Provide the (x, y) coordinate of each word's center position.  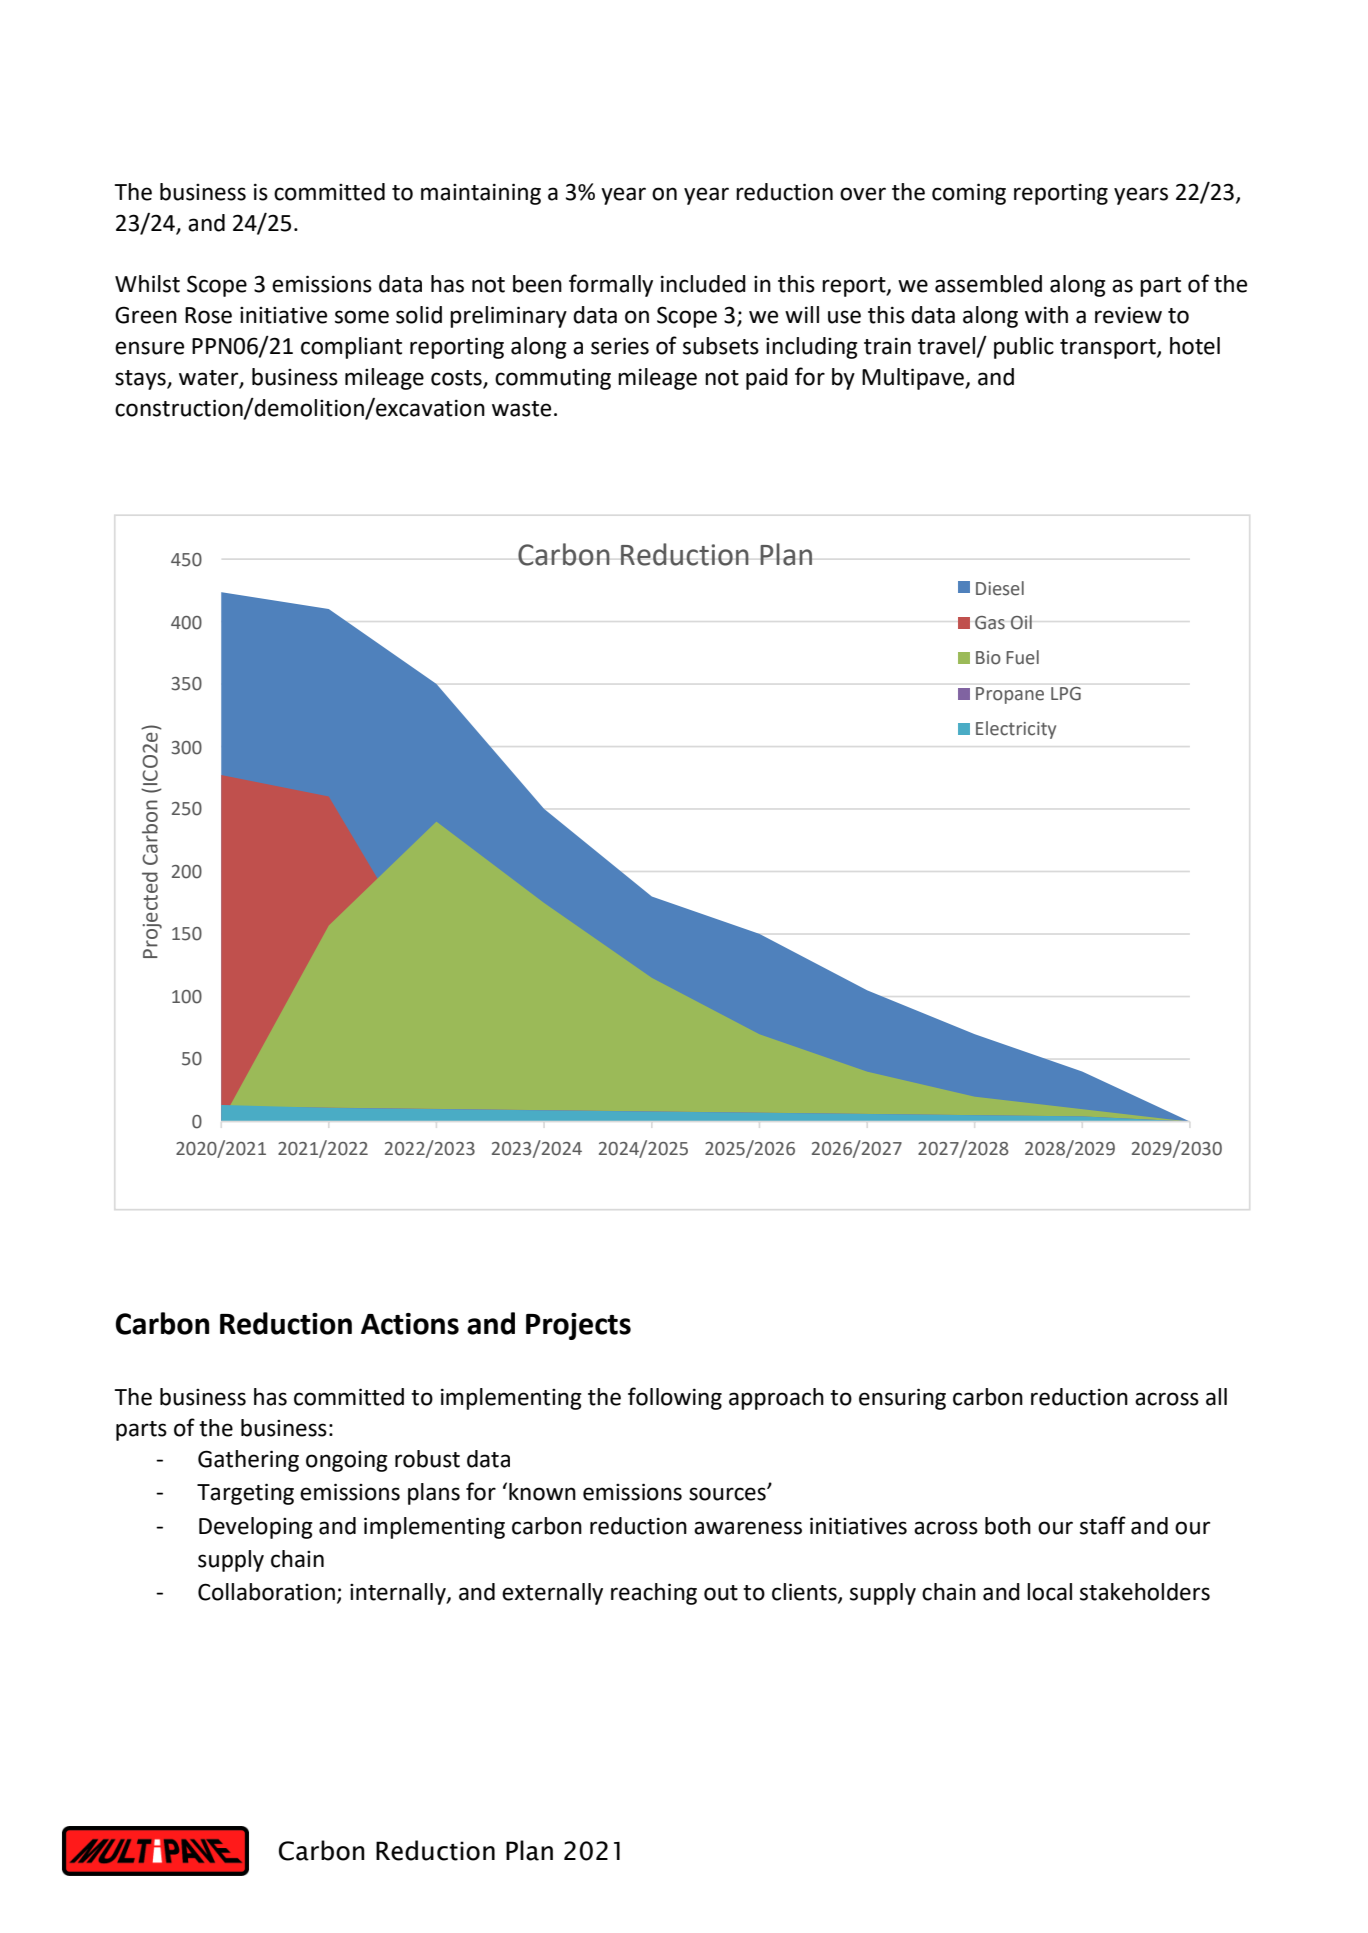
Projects (578, 1326)
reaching (654, 1594)
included (703, 284)
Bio (988, 658)
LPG (1066, 694)
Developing (256, 1528)
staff (1103, 1525)
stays (141, 380)
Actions (410, 1324)
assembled (988, 284)
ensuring (902, 1399)
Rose (208, 315)
